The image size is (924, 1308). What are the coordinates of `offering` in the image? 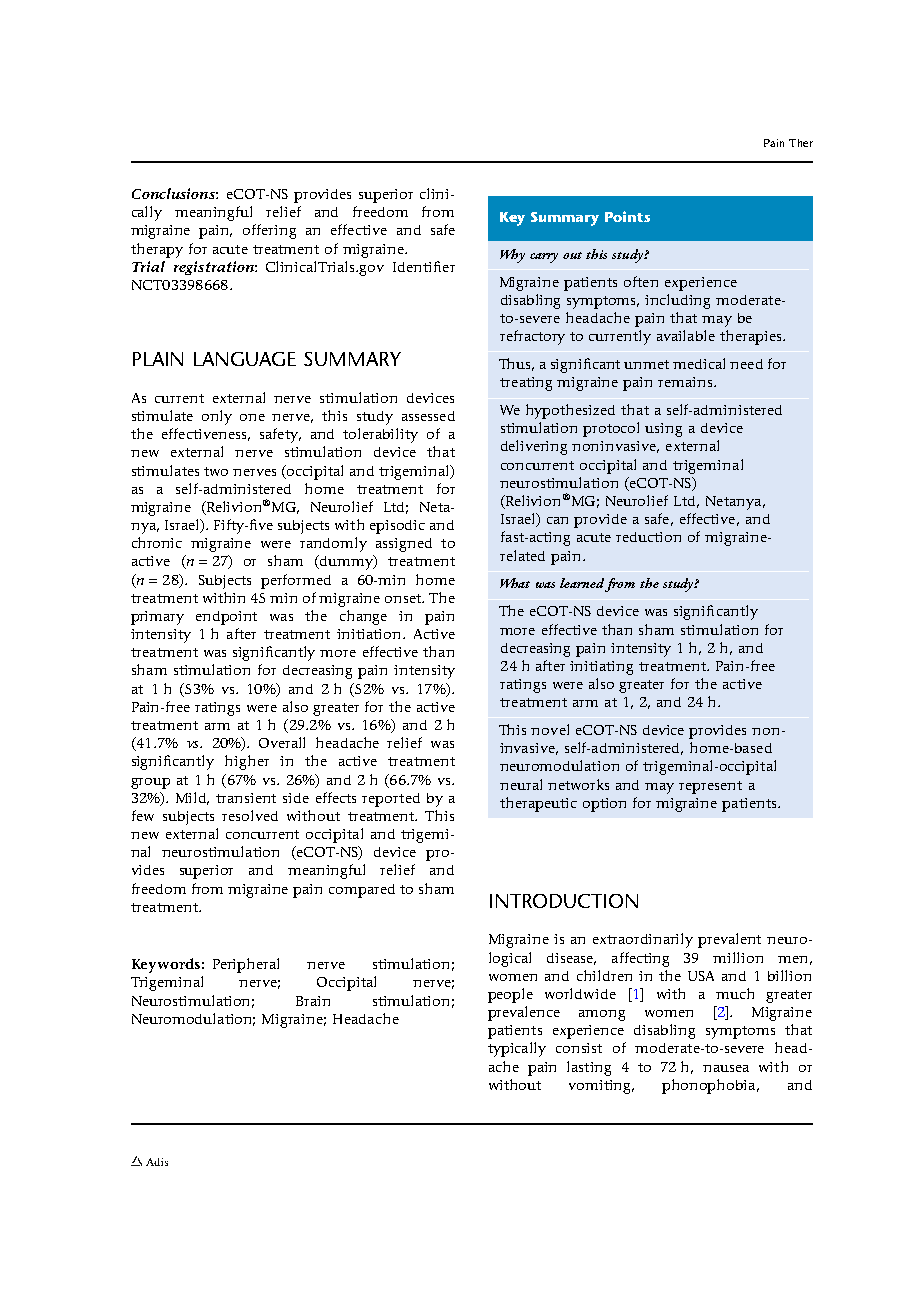 It's located at (269, 231).
